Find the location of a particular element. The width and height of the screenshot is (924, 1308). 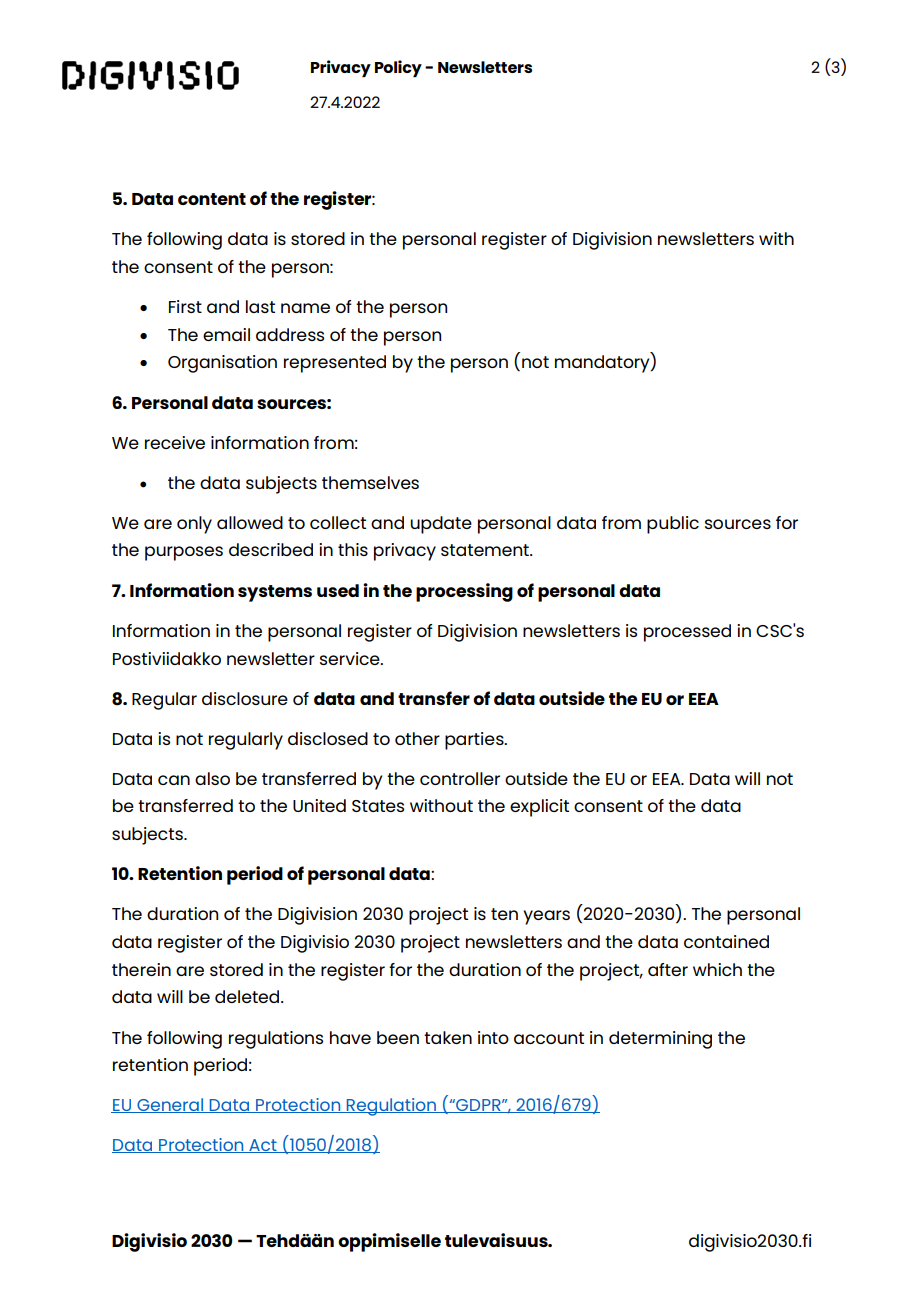

General is located at coordinates (170, 1105).
